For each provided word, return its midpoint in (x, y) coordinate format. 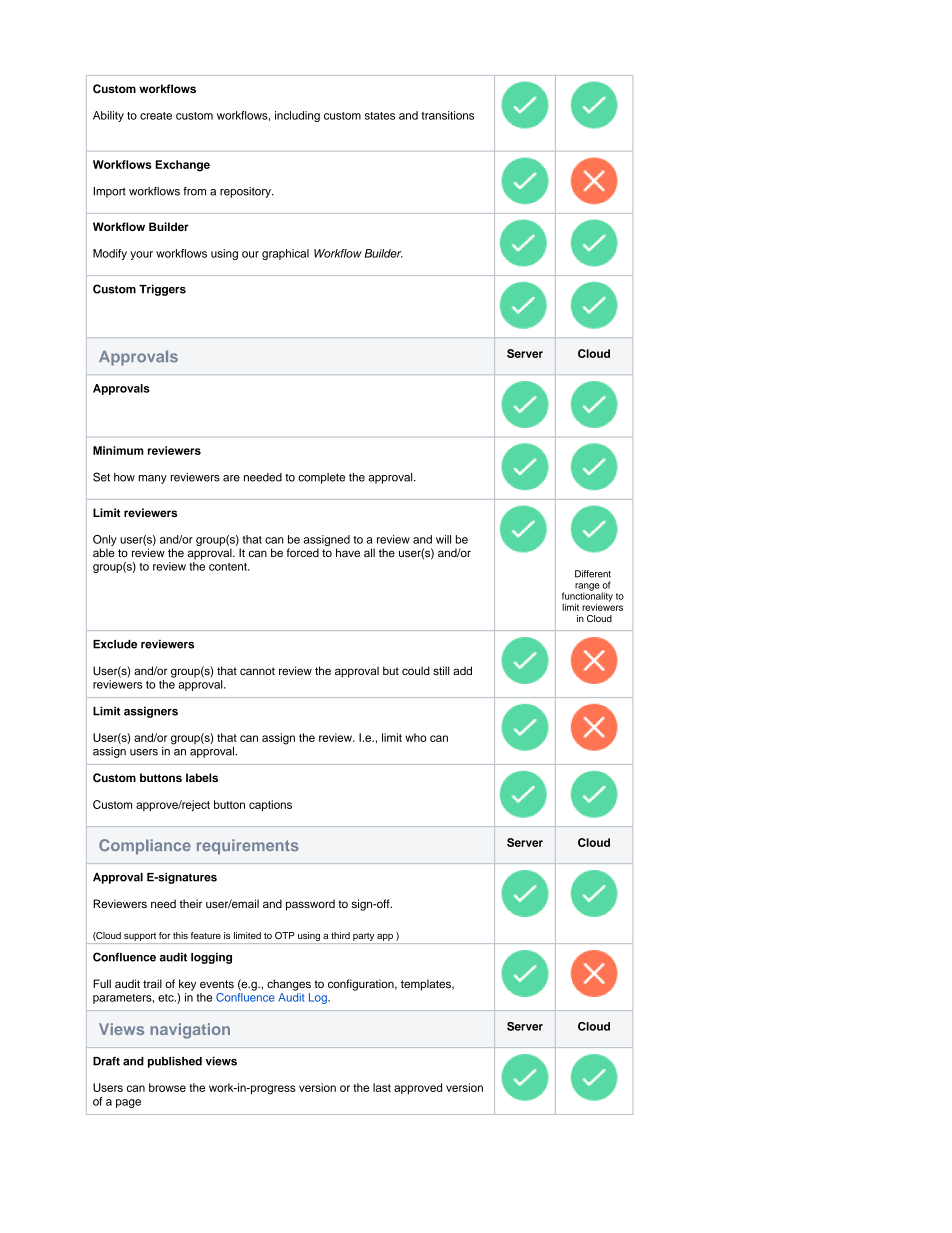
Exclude (115, 644)
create (156, 116)
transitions (448, 115)
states (380, 116)
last (382, 1087)
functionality (587, 596)
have (348, 552)
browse (167, 1087)
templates (427, 985)
